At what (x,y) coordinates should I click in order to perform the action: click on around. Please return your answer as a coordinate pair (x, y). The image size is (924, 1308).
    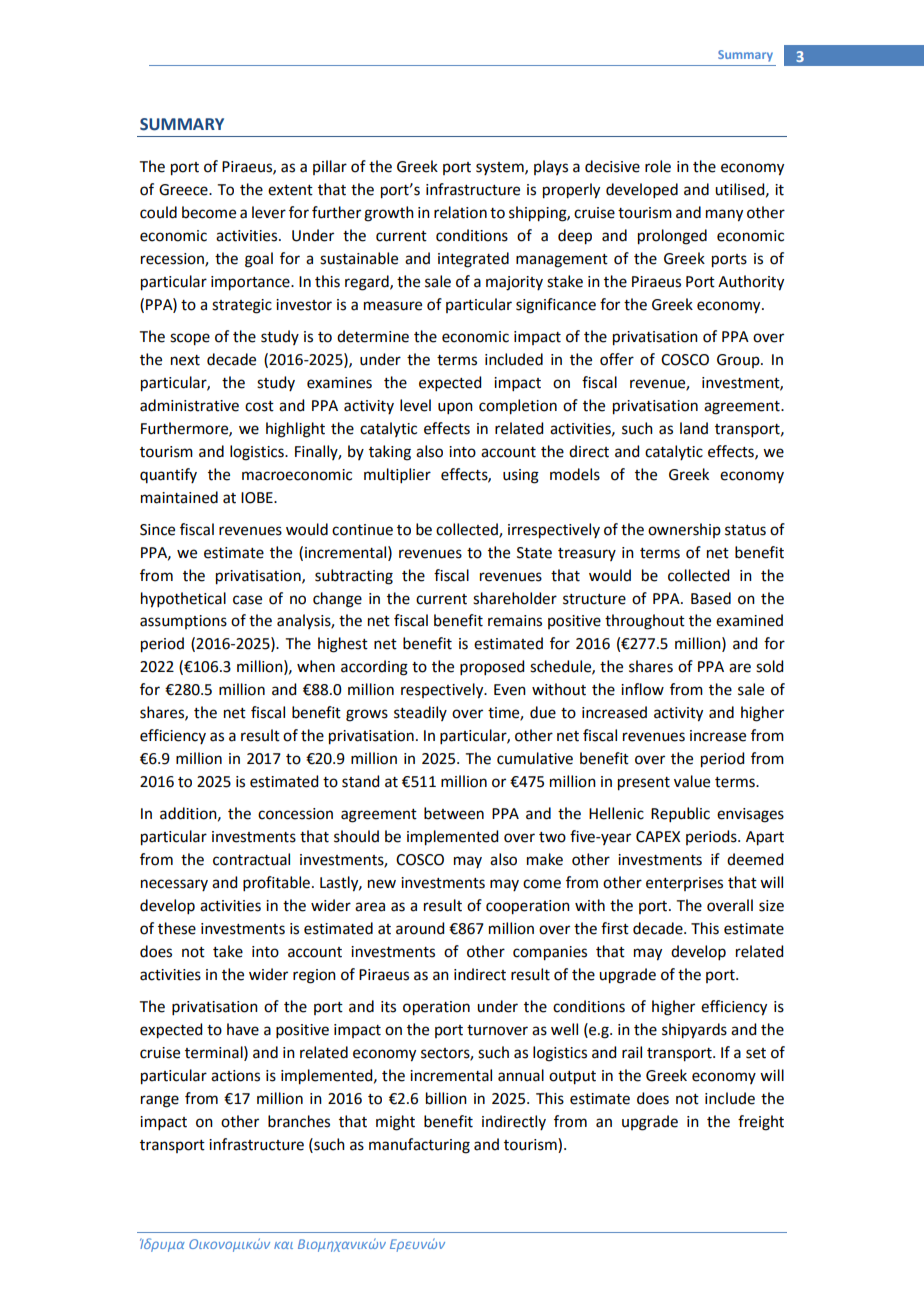
    Looking at the image, I should click on (420, 928).
